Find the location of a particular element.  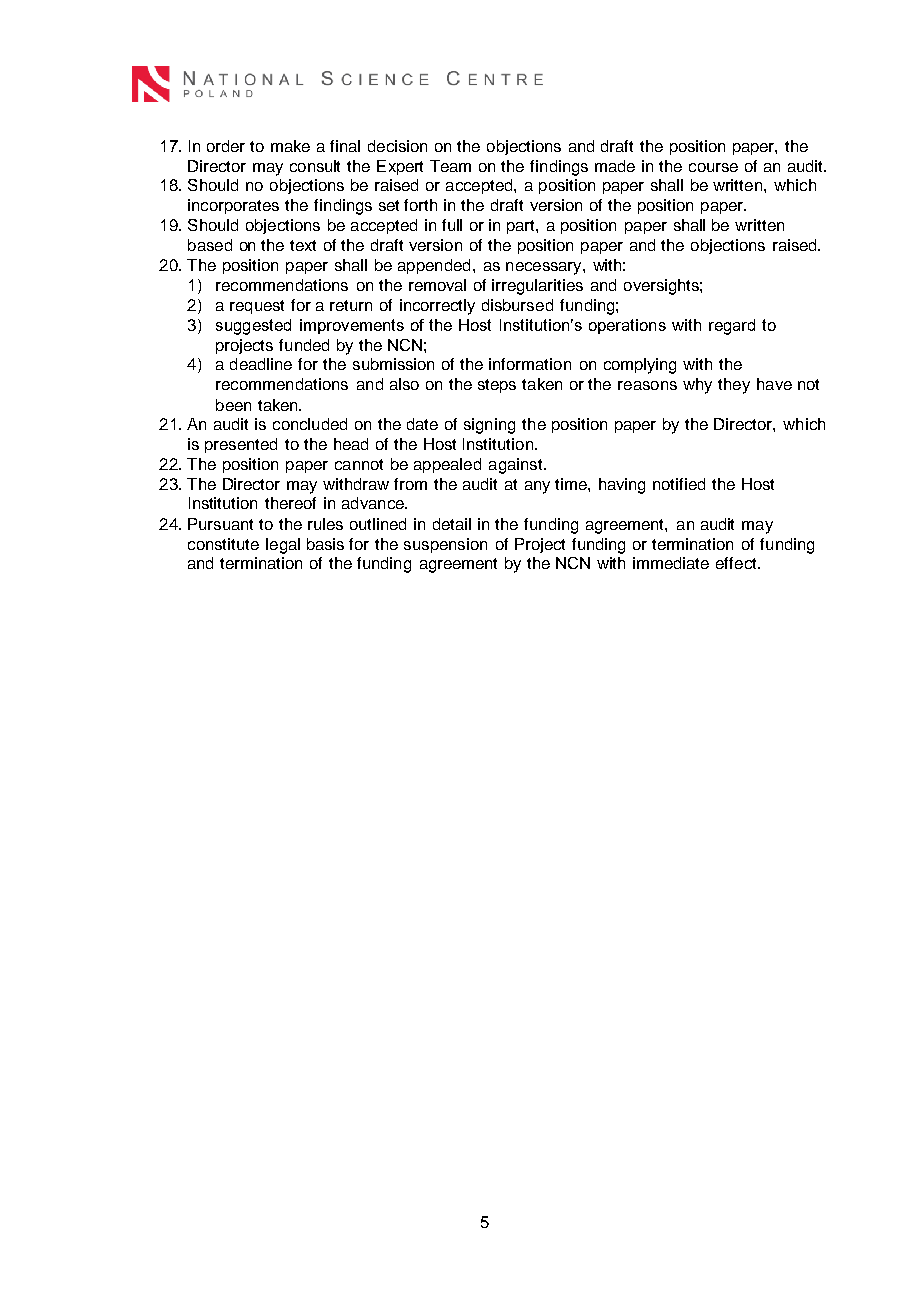

regard is located at coordinates (732, 327).
